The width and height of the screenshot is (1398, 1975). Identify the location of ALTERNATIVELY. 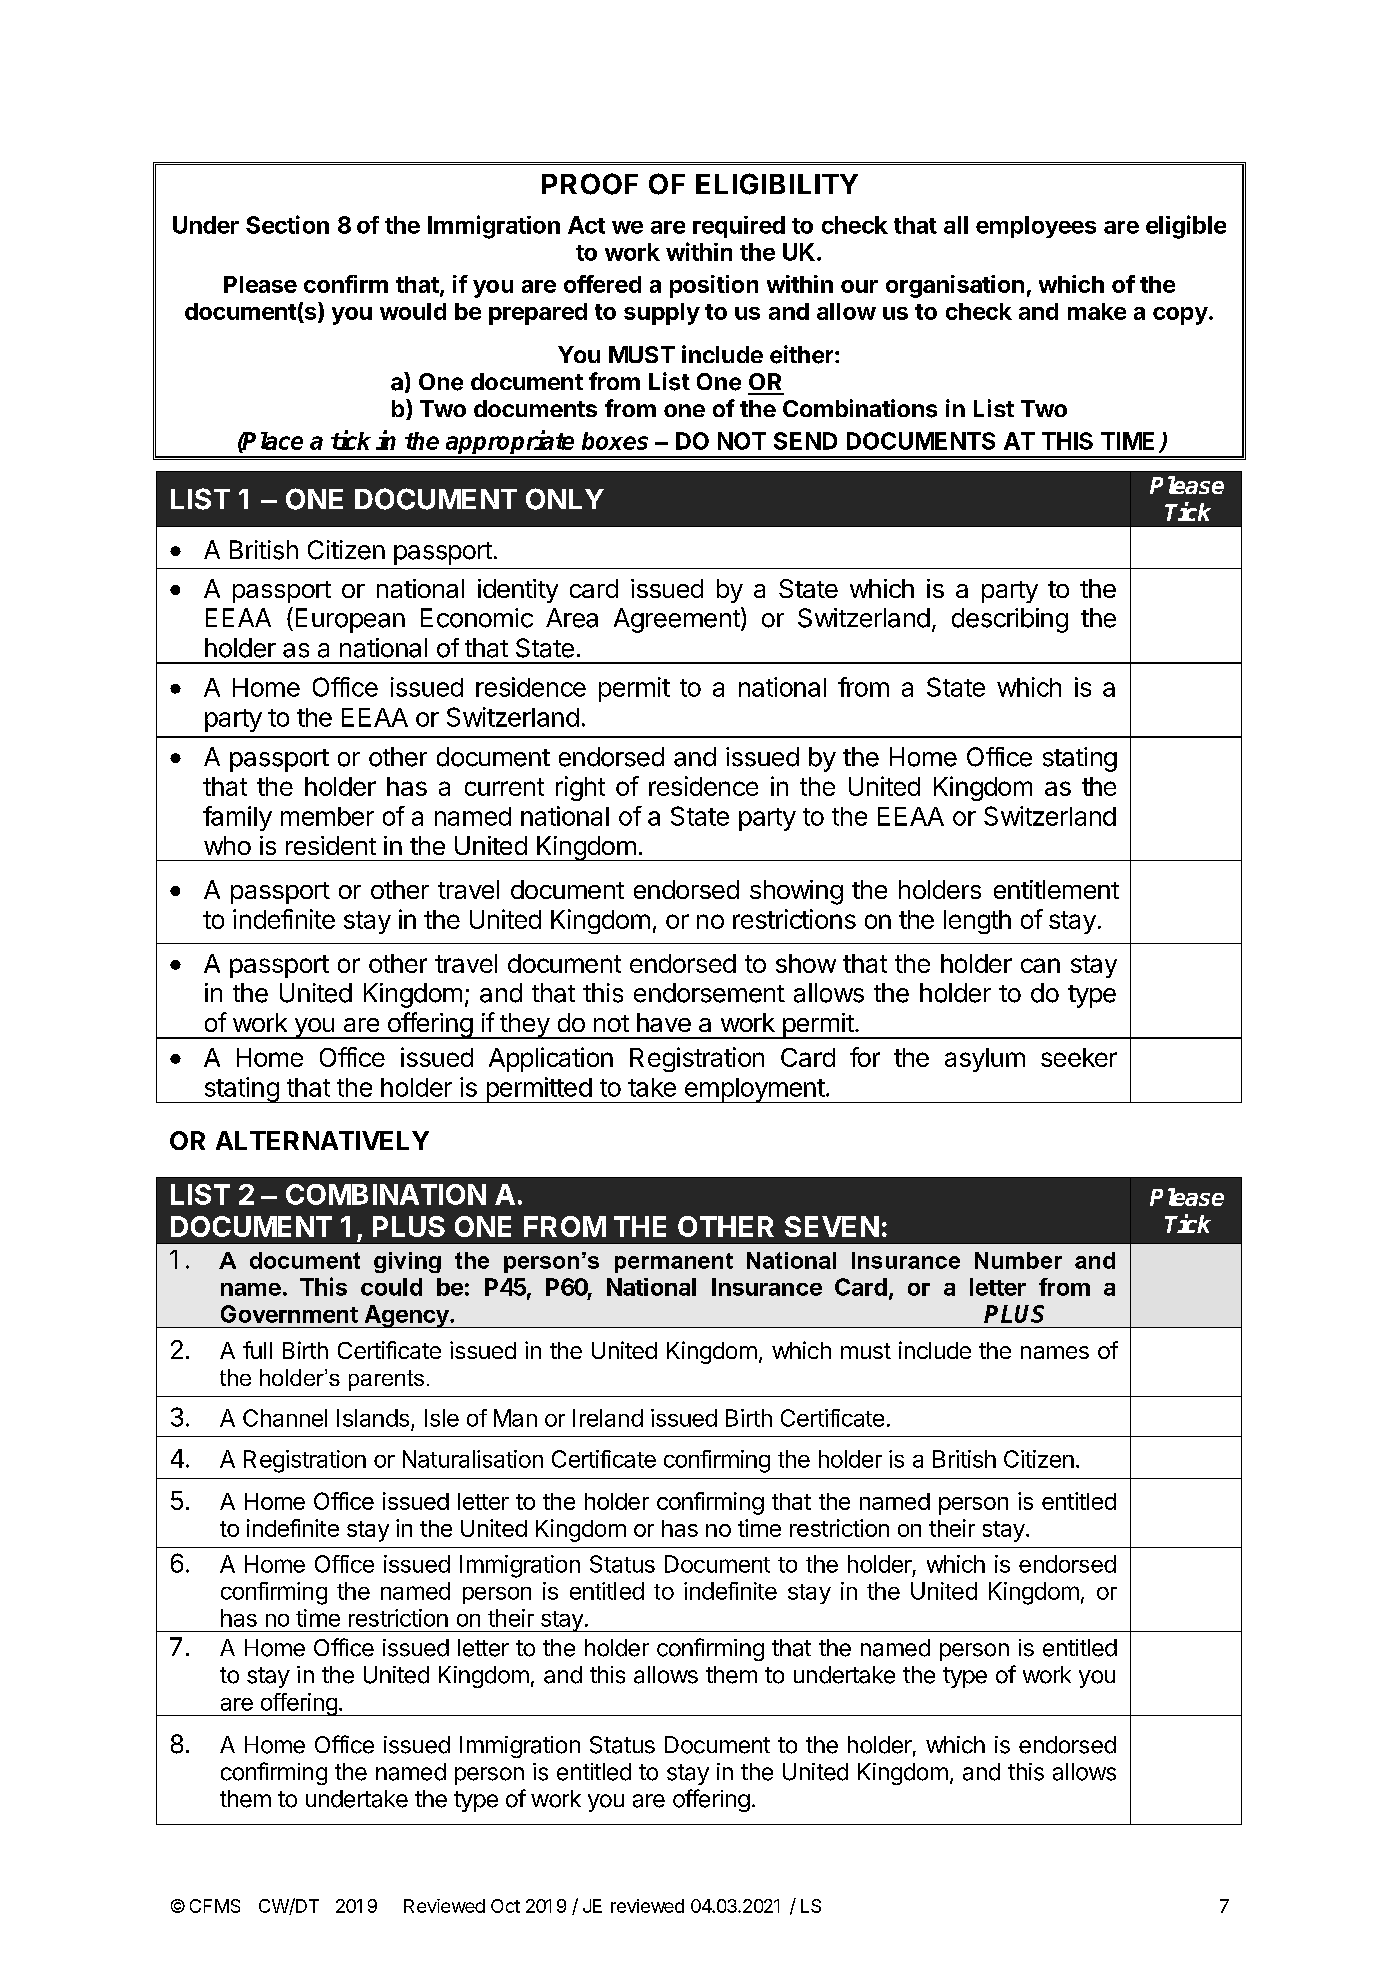
(322, 1140).
